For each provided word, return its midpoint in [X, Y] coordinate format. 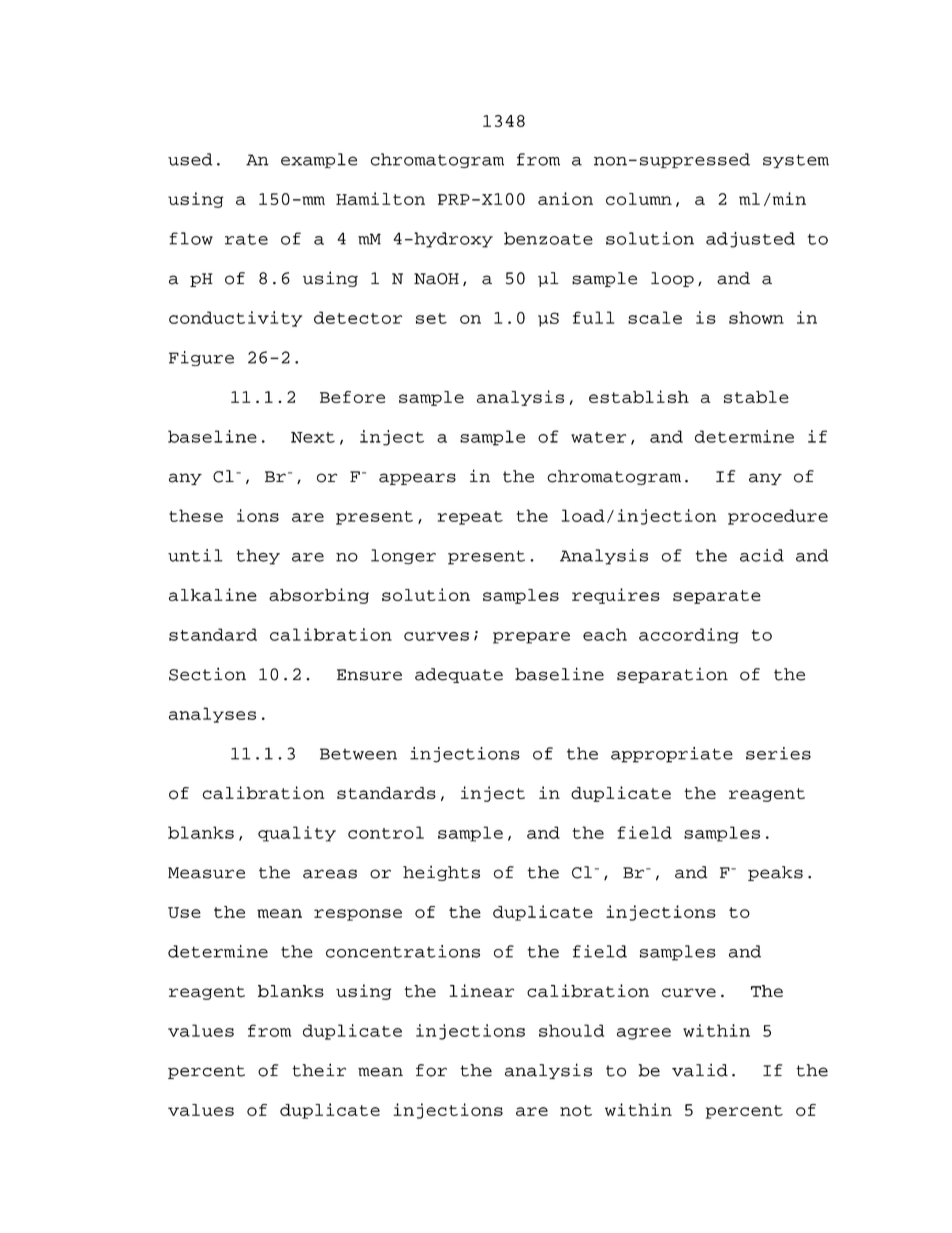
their [319, 1070]
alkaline [213, 594]
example [319, 160]
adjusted [750, 240]
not [576, 1110]
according [689, 636]
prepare [531, 638]
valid [700, 1070]
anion [565, 198]
